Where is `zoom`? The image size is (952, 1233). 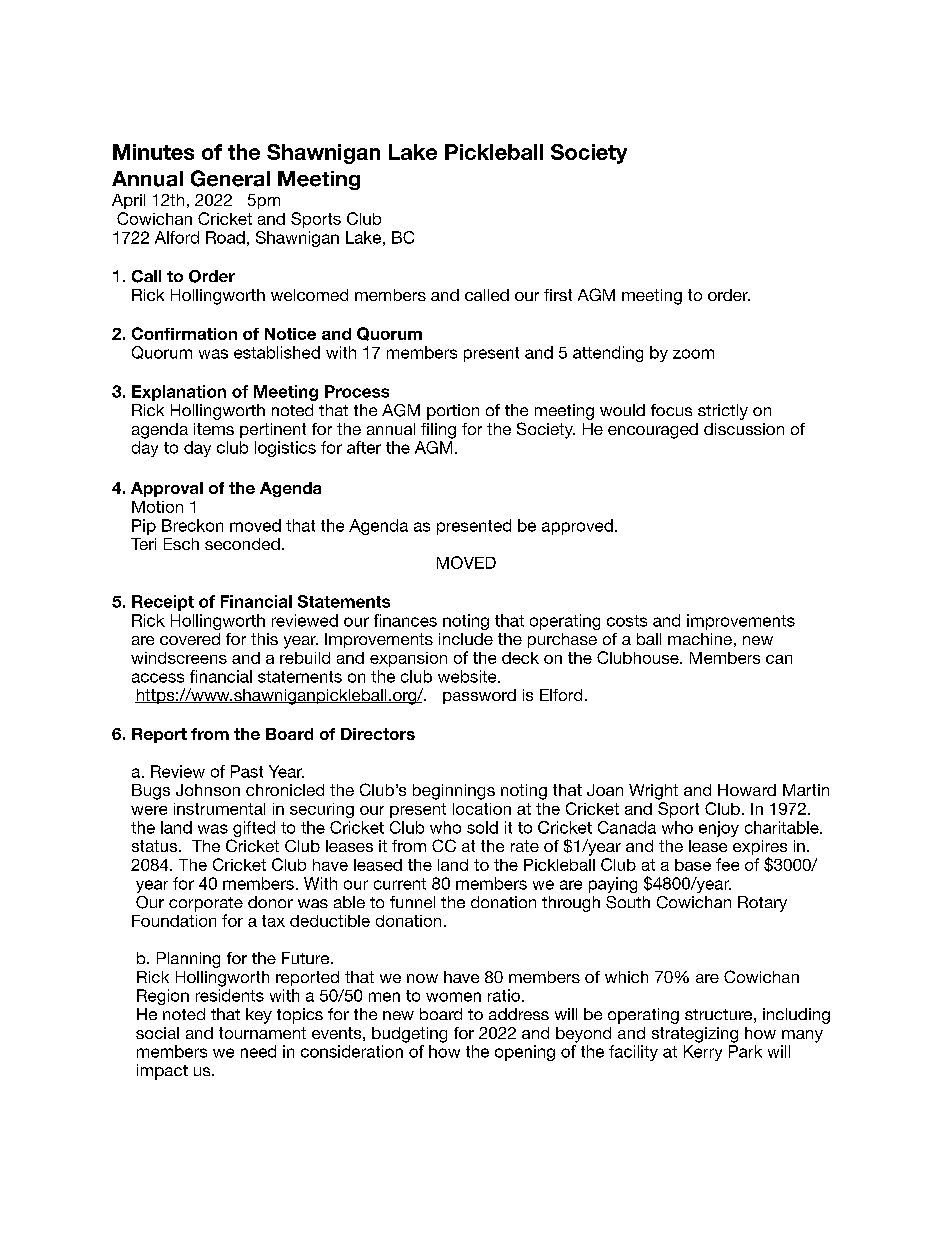 zoom is located at coordinates (693, 354).
